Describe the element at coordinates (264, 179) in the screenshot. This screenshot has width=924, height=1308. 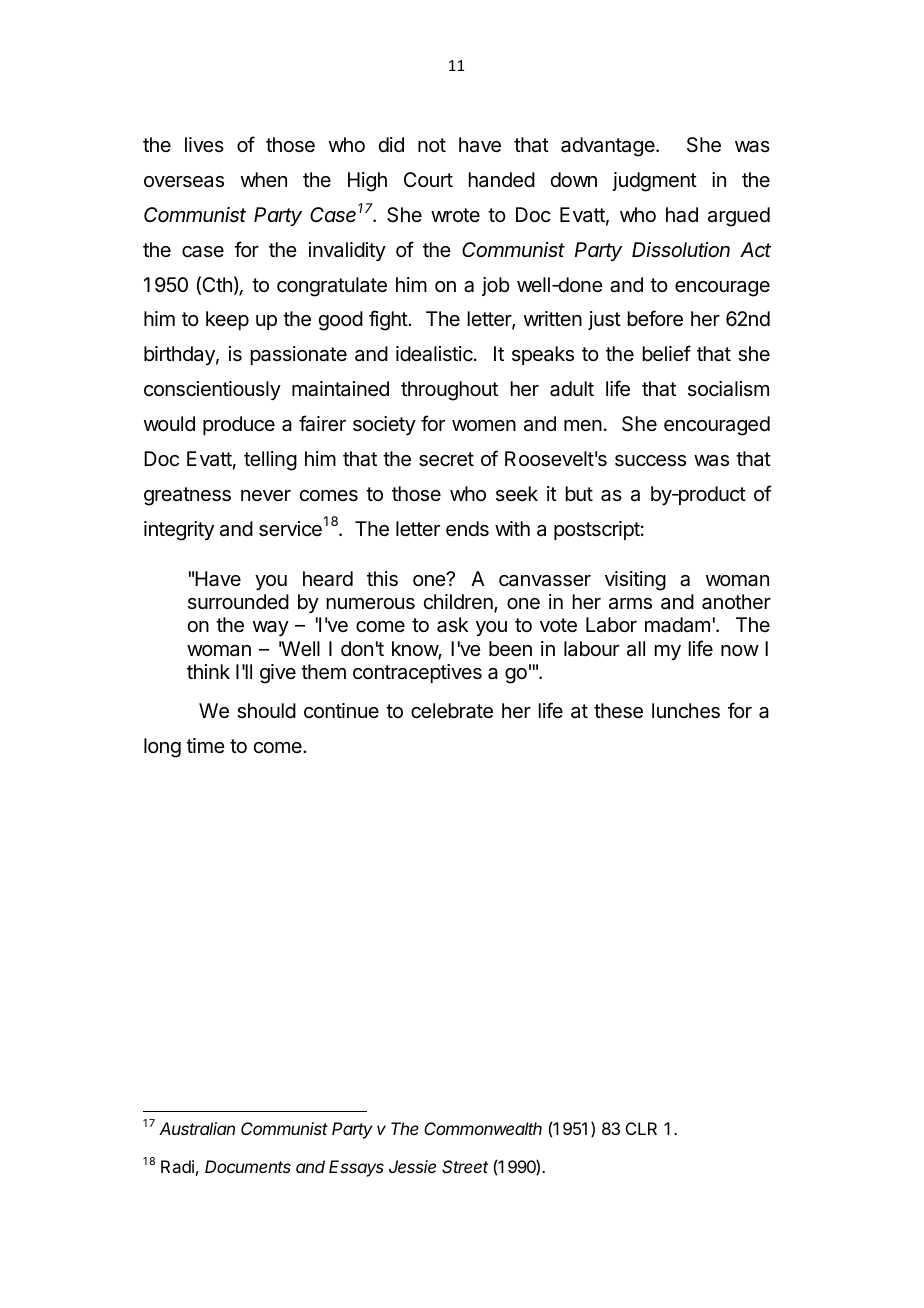
I see `when` at that location.
